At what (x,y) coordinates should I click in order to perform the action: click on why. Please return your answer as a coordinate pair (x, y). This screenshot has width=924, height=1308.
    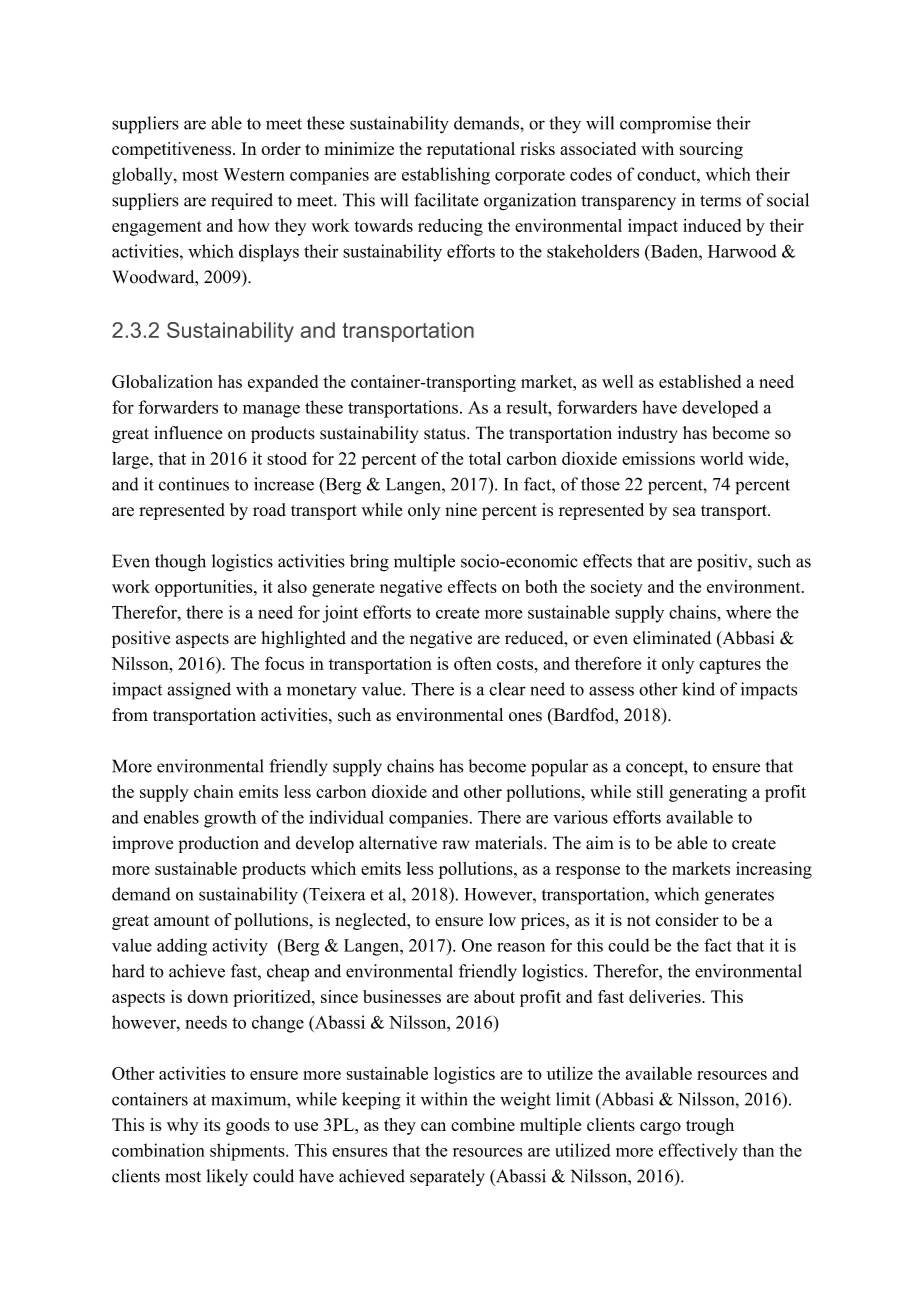
    Looking at the image, I should click on (183, 1126).
